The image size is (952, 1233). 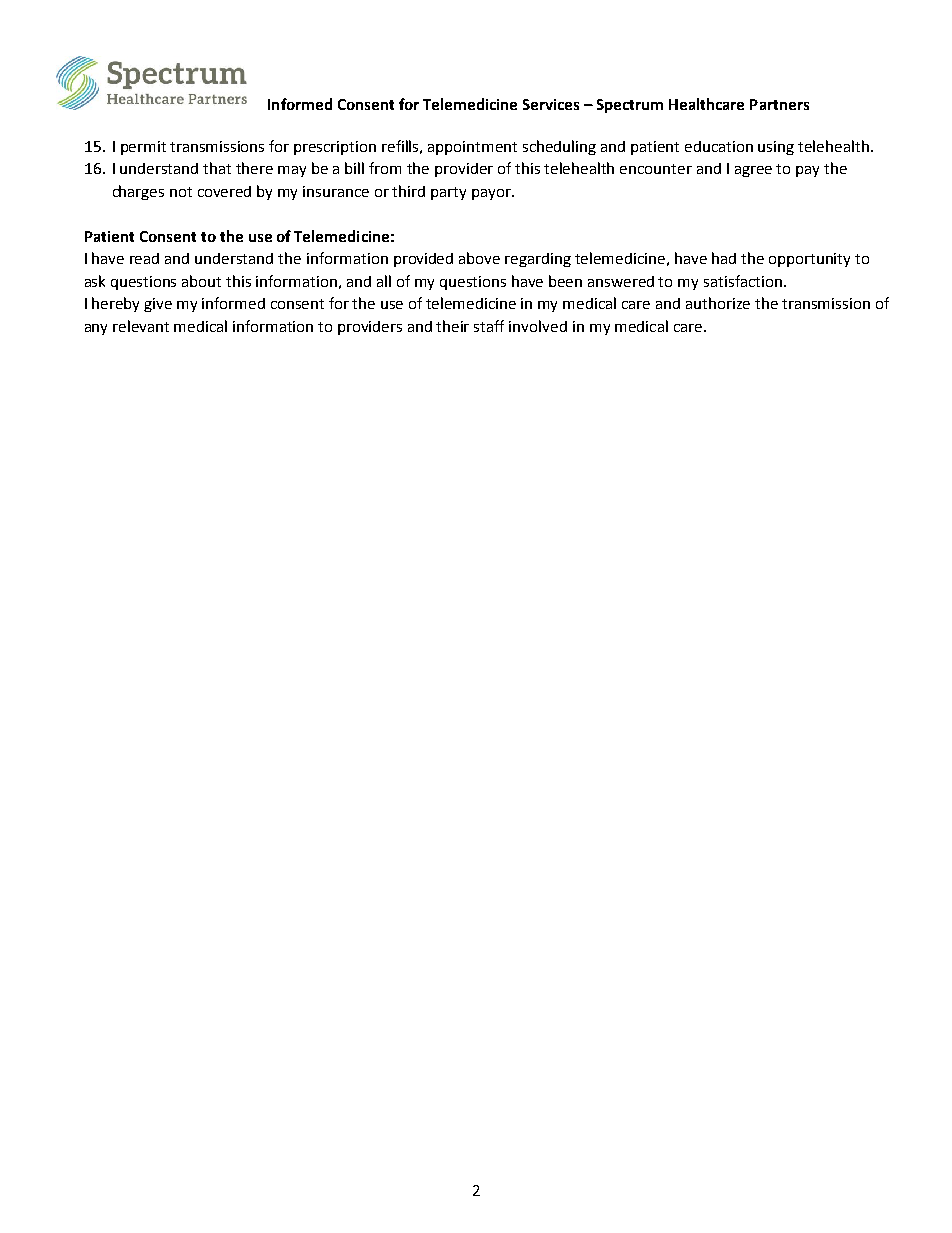 What do you see at coordinates (779, 104) in the page?
I see `Partners` at bounding box center [779, 104].
